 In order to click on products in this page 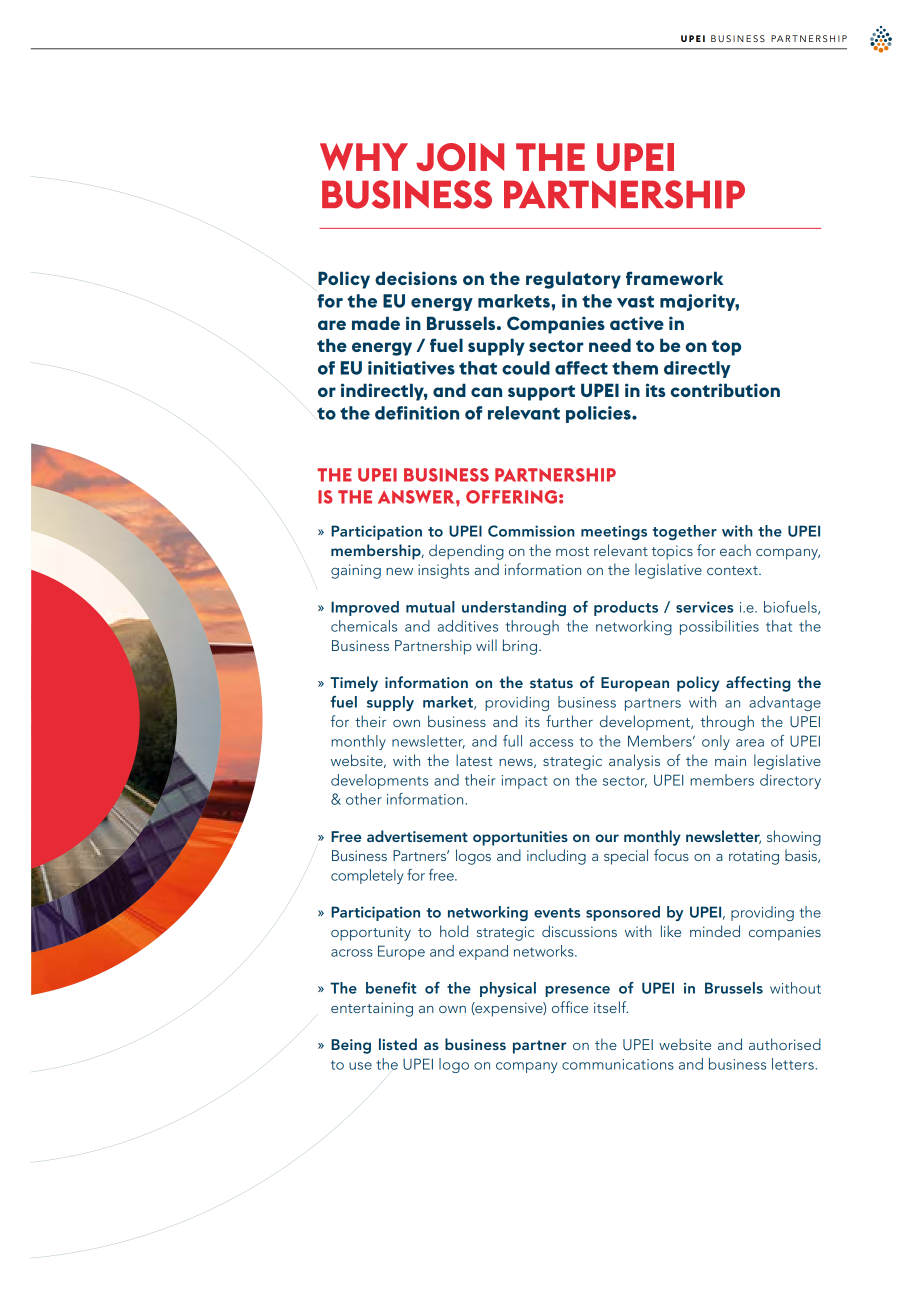, I will do `click(626, 608)`.
